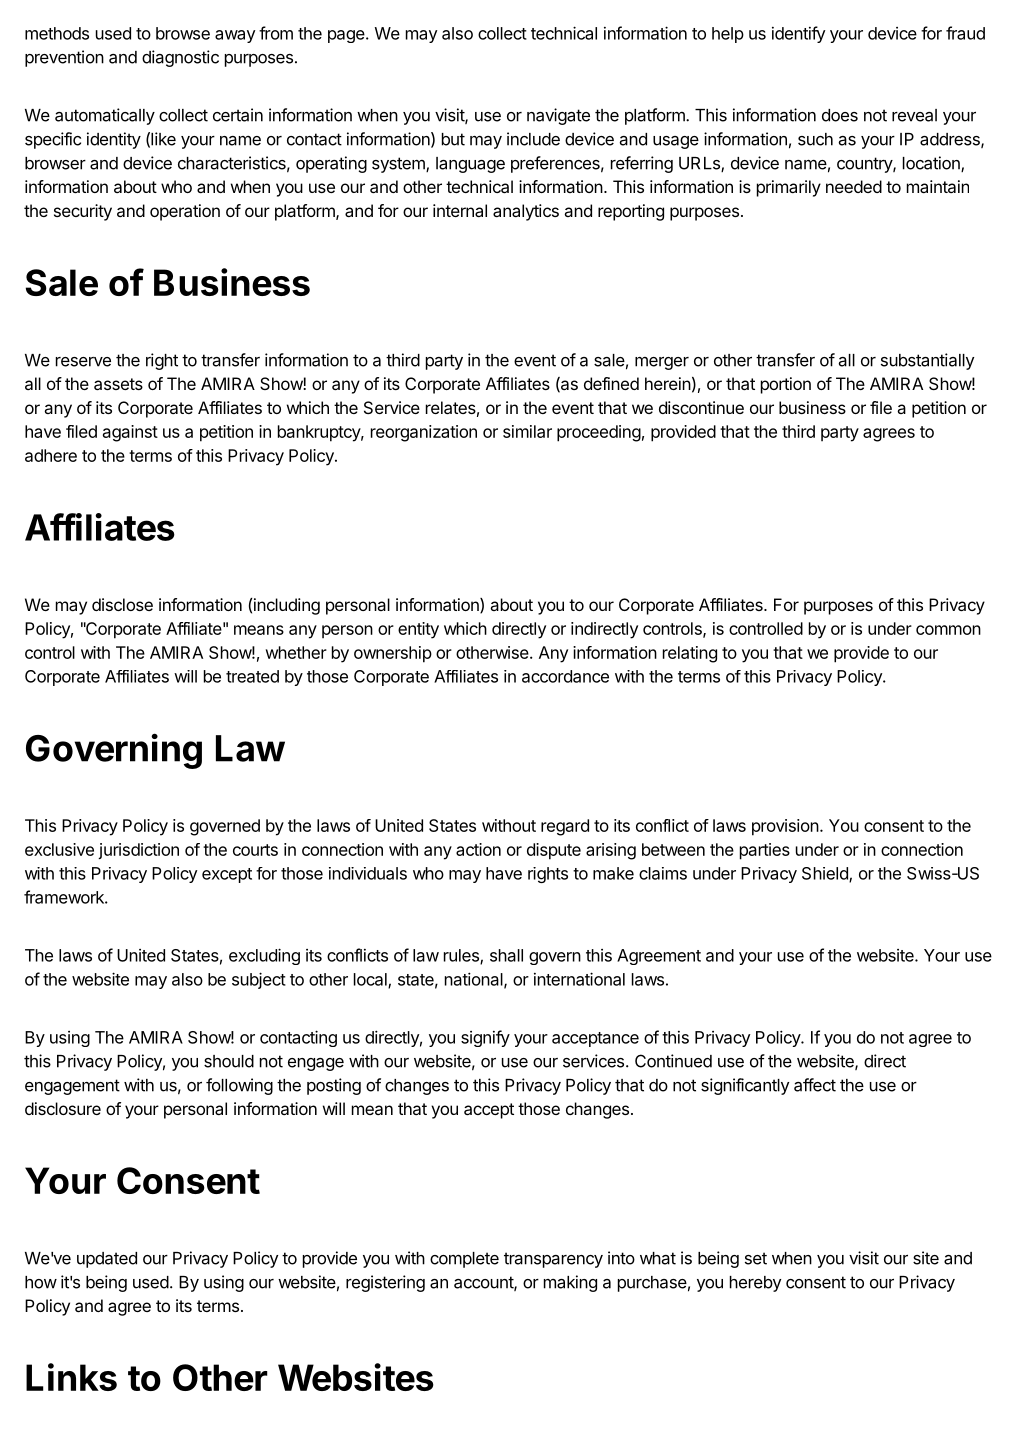  What do you see at coordinates (815, 1085) in the screenshot?
I see `affect` at bounding box center [815, 1085].
